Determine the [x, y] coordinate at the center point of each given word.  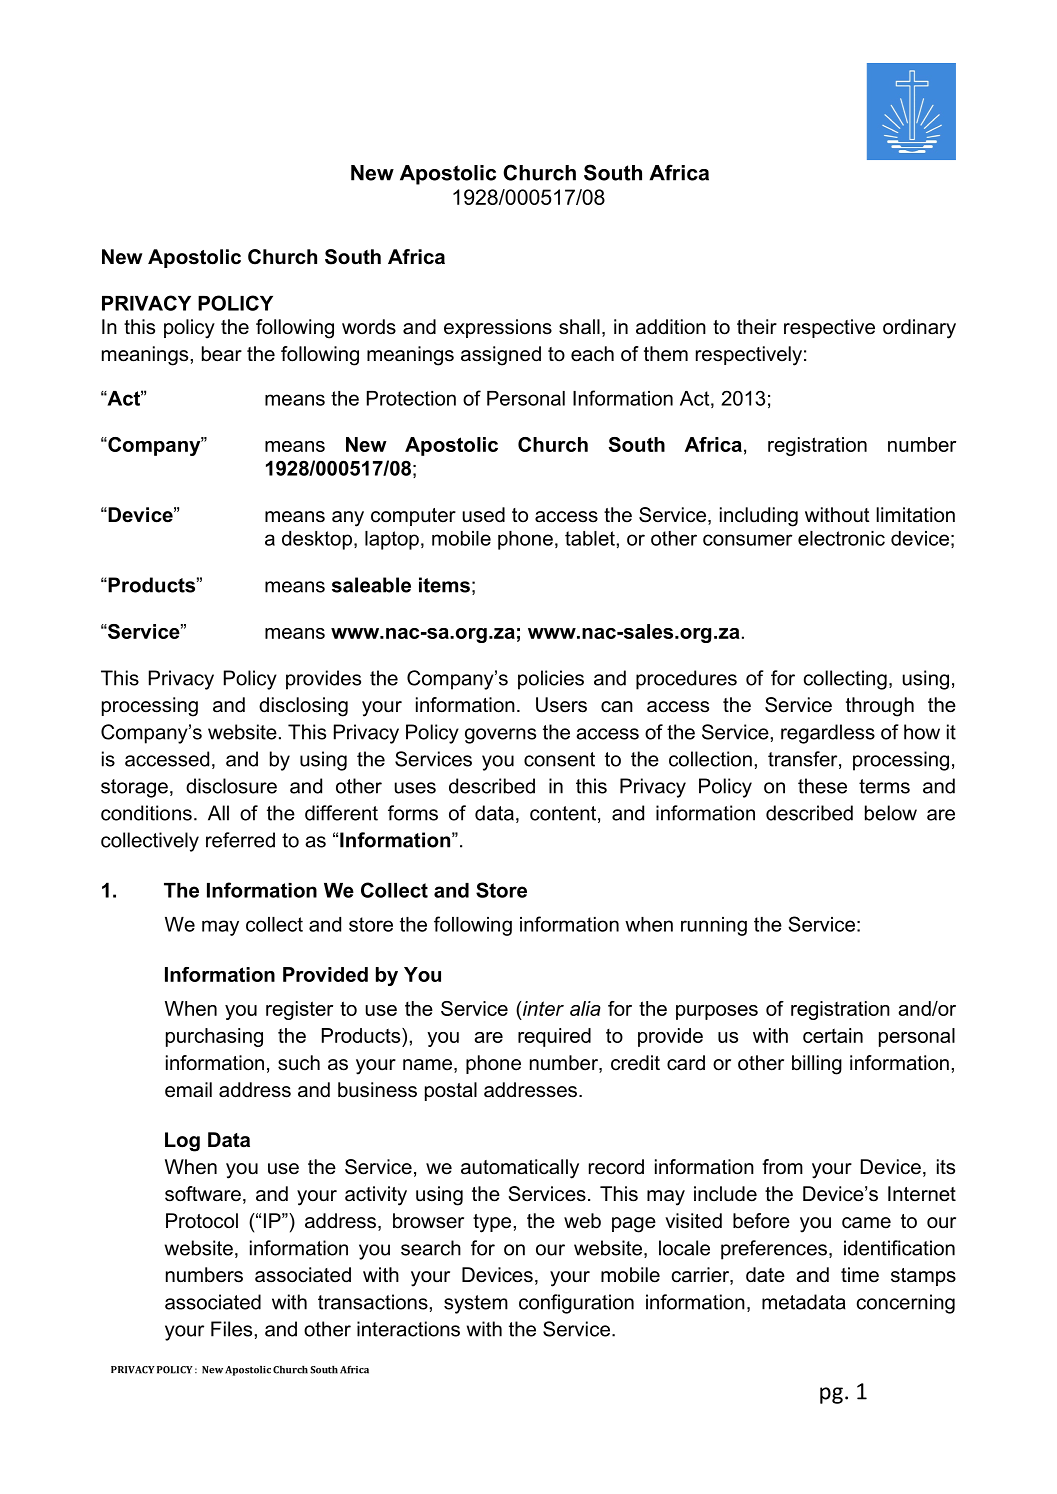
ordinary [919, 329]
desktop [317, 540]
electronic [841, 538]
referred [240, 840]
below [891, 813]
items [444, 585]
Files [231, 1329]
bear [222, 354]
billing [817, 1065]
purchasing [214, 1037]
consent [559, 759]
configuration [576, 1304]
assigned [501, 356]
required [554, 1037]
